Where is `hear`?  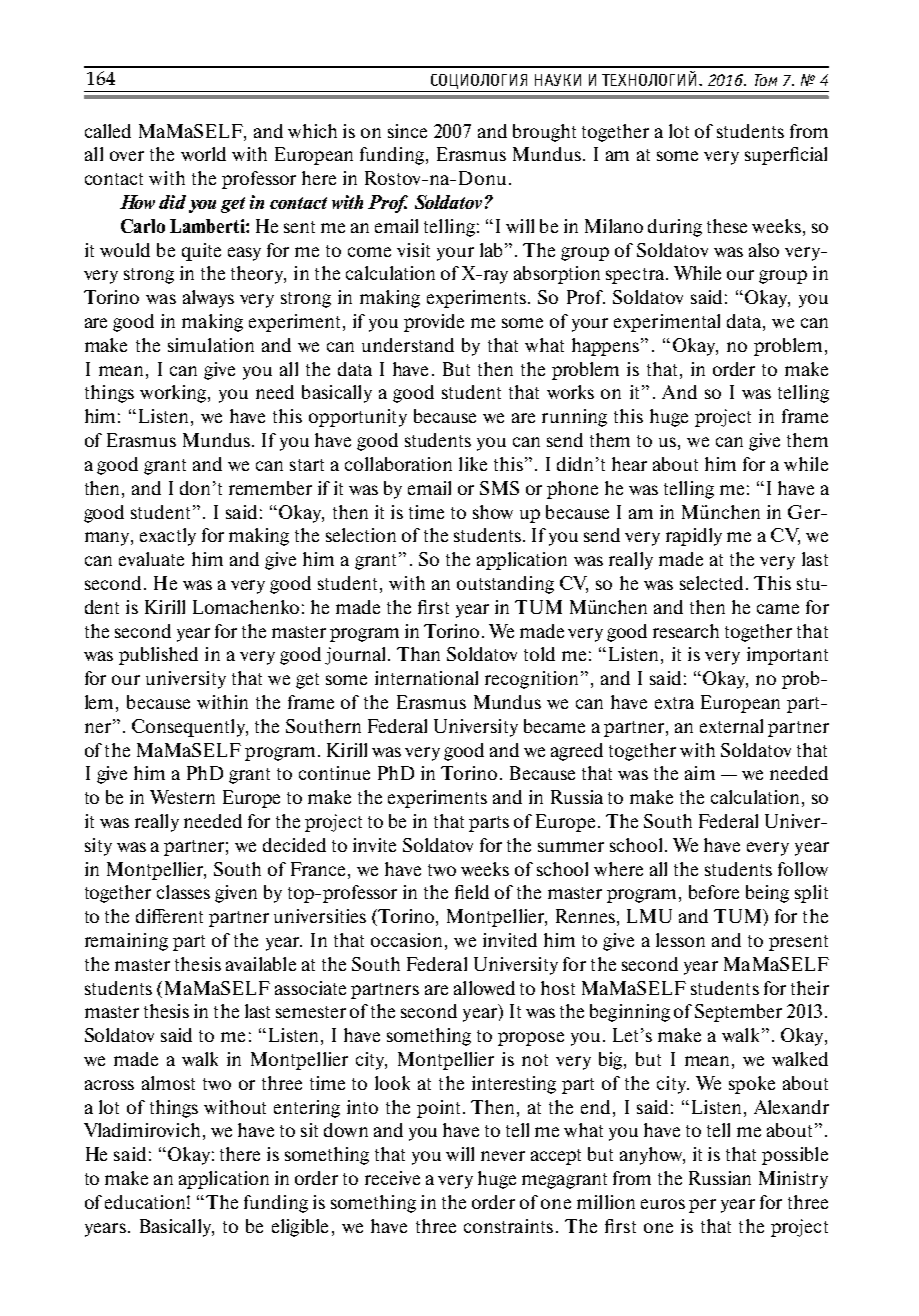 hear is located at coordinates (629, 464).
